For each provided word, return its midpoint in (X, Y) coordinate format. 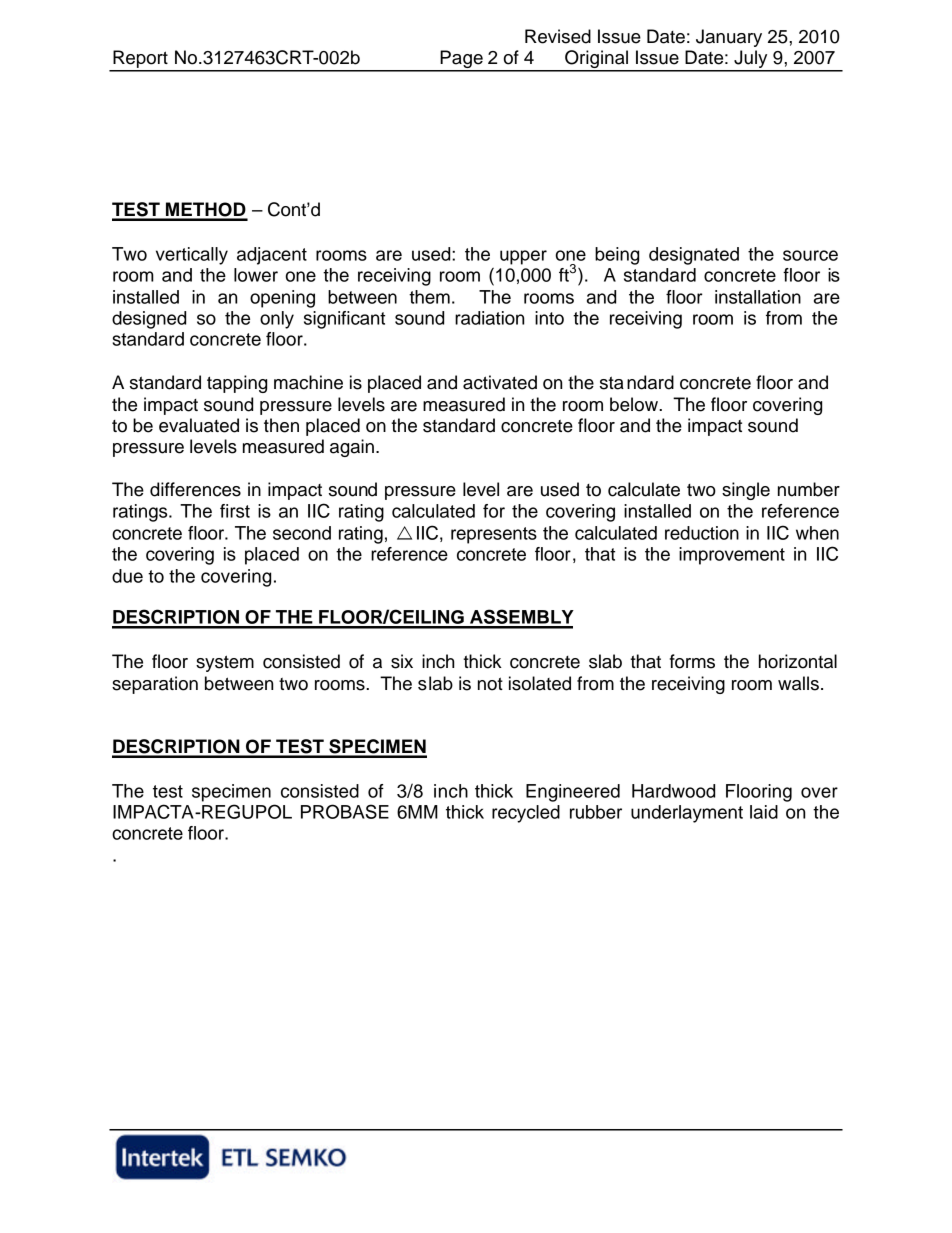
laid (764, 812)
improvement (732, 556)
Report (140, 60)
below (635, 404)
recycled (526, 814)
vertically (192, 256)
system (225, 663)
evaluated (199, 425)
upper (523, 257)
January (729, 38)
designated (694, 256)
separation (155, 685)
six (402, 661)
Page (461, 60)
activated (500, 382)
